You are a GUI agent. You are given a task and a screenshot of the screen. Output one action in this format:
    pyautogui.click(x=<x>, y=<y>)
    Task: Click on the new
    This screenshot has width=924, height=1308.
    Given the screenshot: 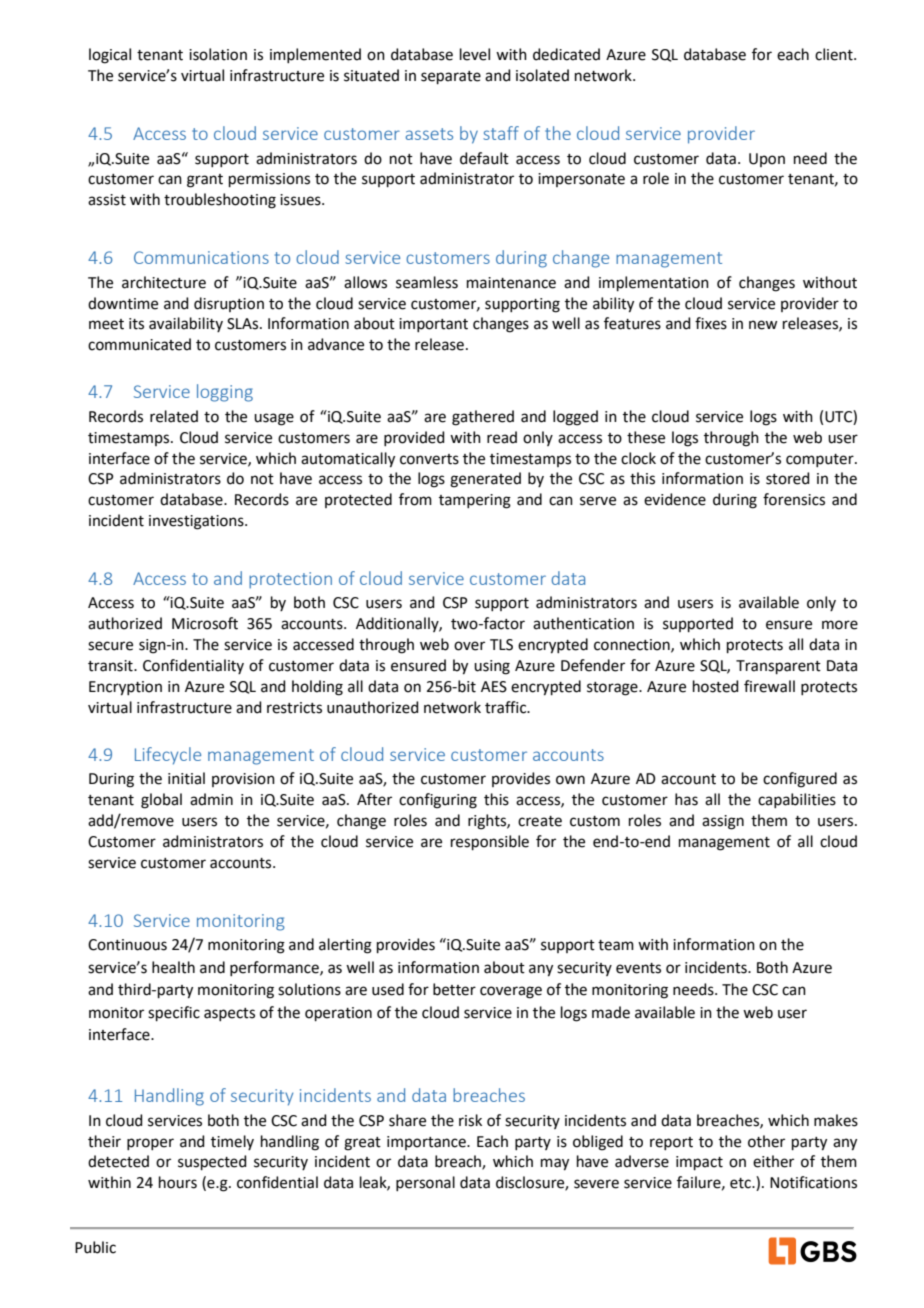 What is the action you would take?
    pyautogui.click(x=763, y=325)
